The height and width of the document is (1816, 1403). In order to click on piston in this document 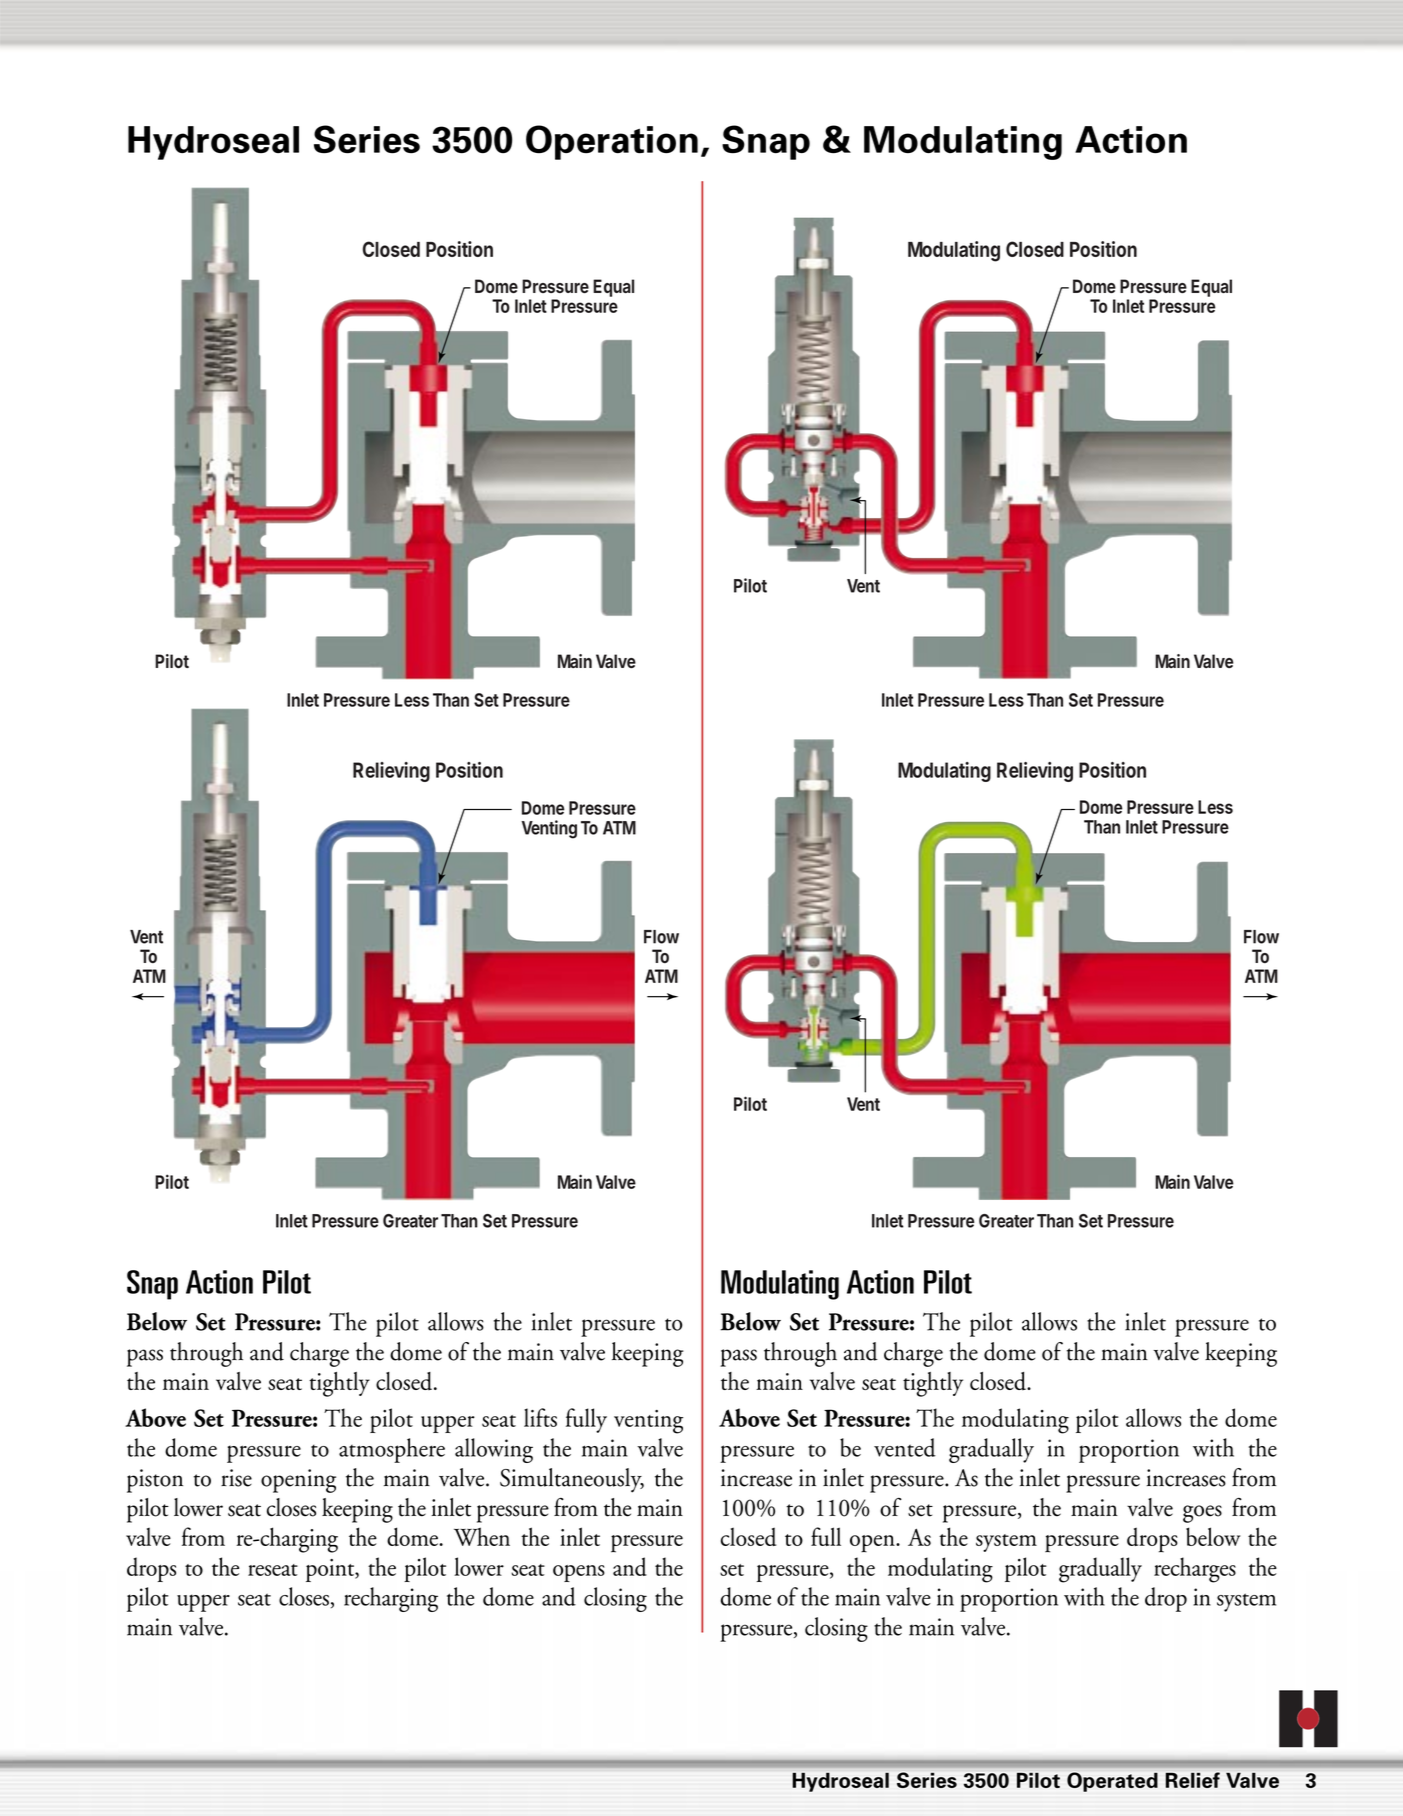, I will do `click(155, 1481)`.
